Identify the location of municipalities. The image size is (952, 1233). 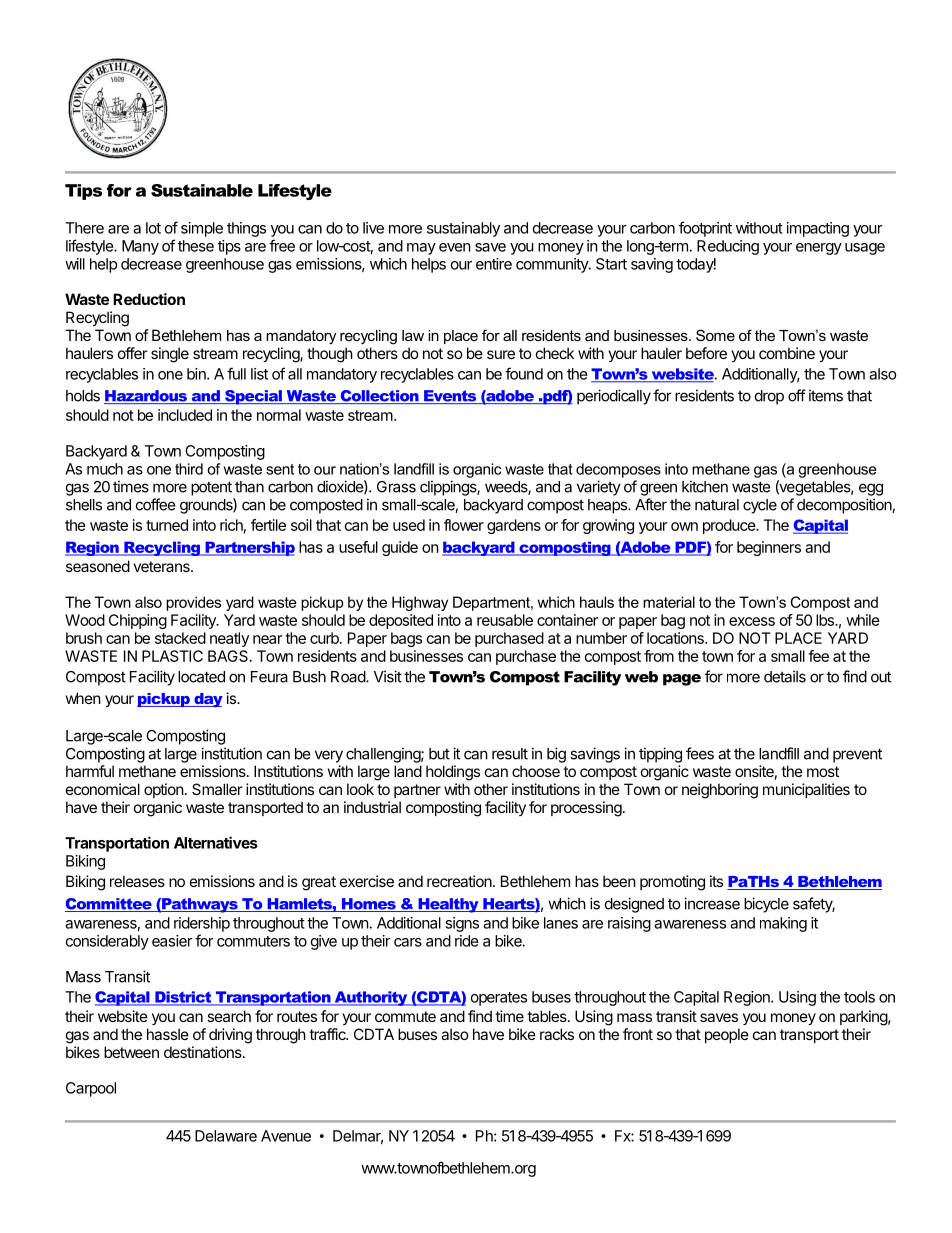
(806, 790).
